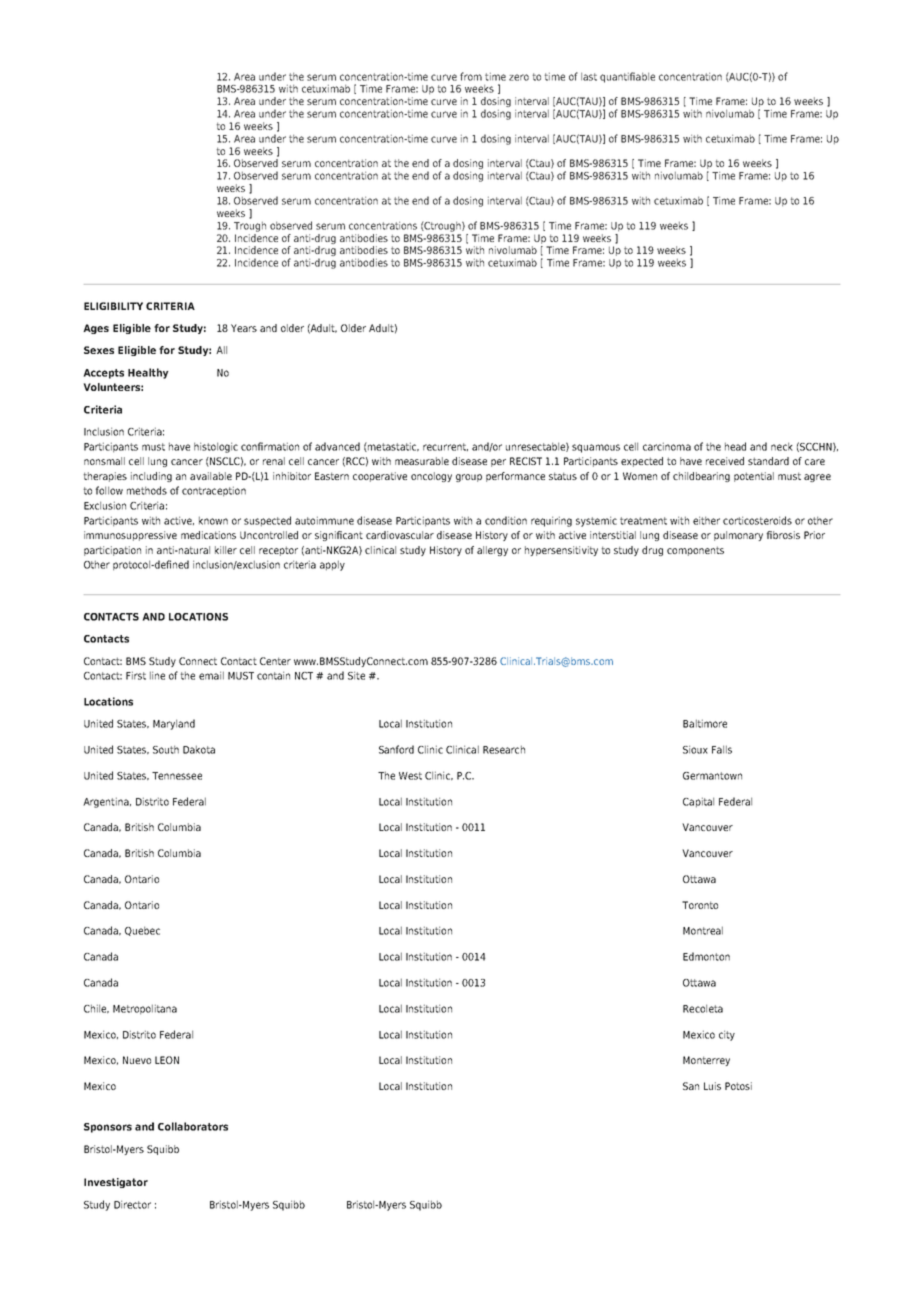 The width and height of the screenshot is (924, 1308). Describe the element at coordinates (113, 306) in the screenshot. I see `ELIGIBILITY` at that location.
